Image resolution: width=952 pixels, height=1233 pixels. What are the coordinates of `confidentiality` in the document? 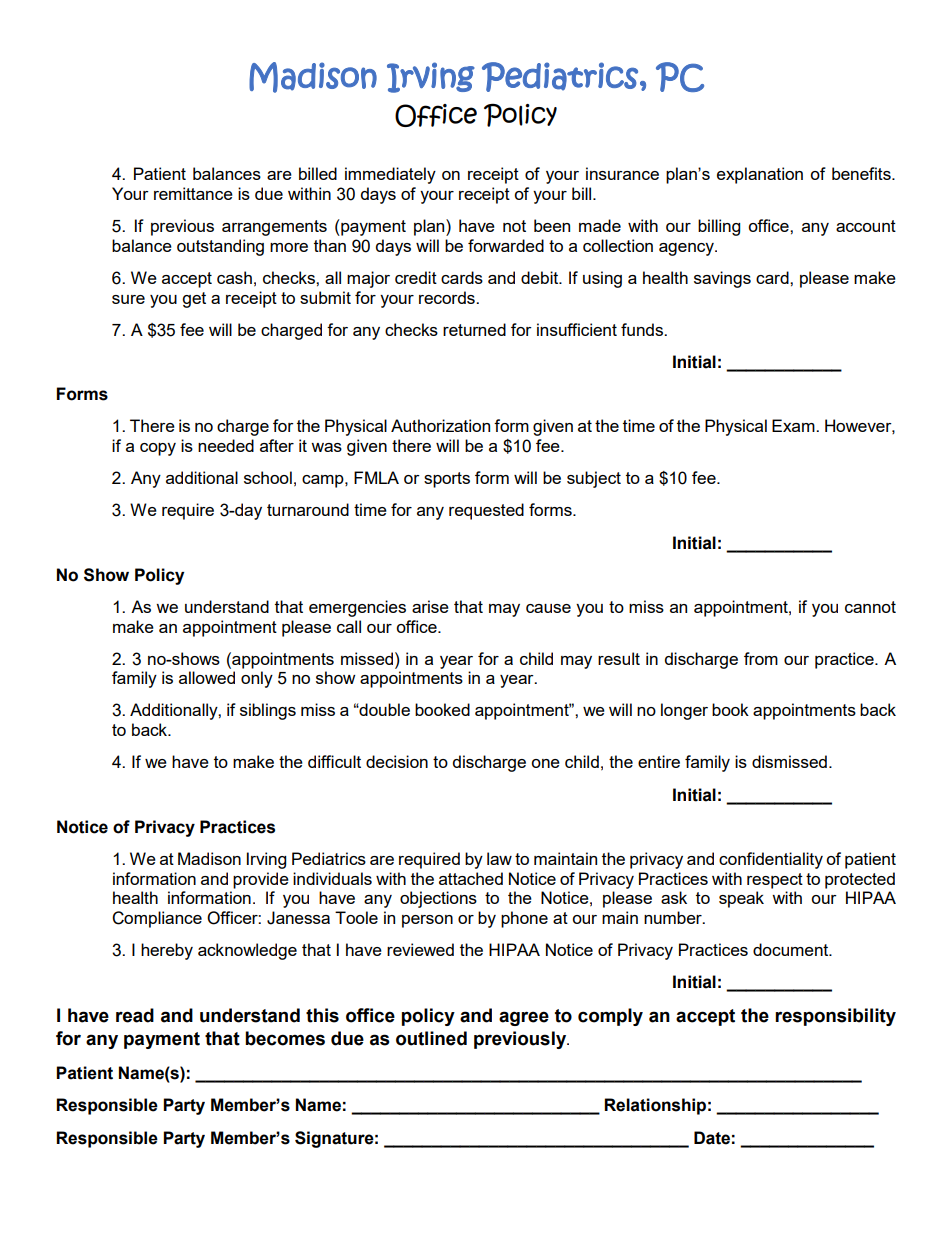 It's located at (771, 860).
